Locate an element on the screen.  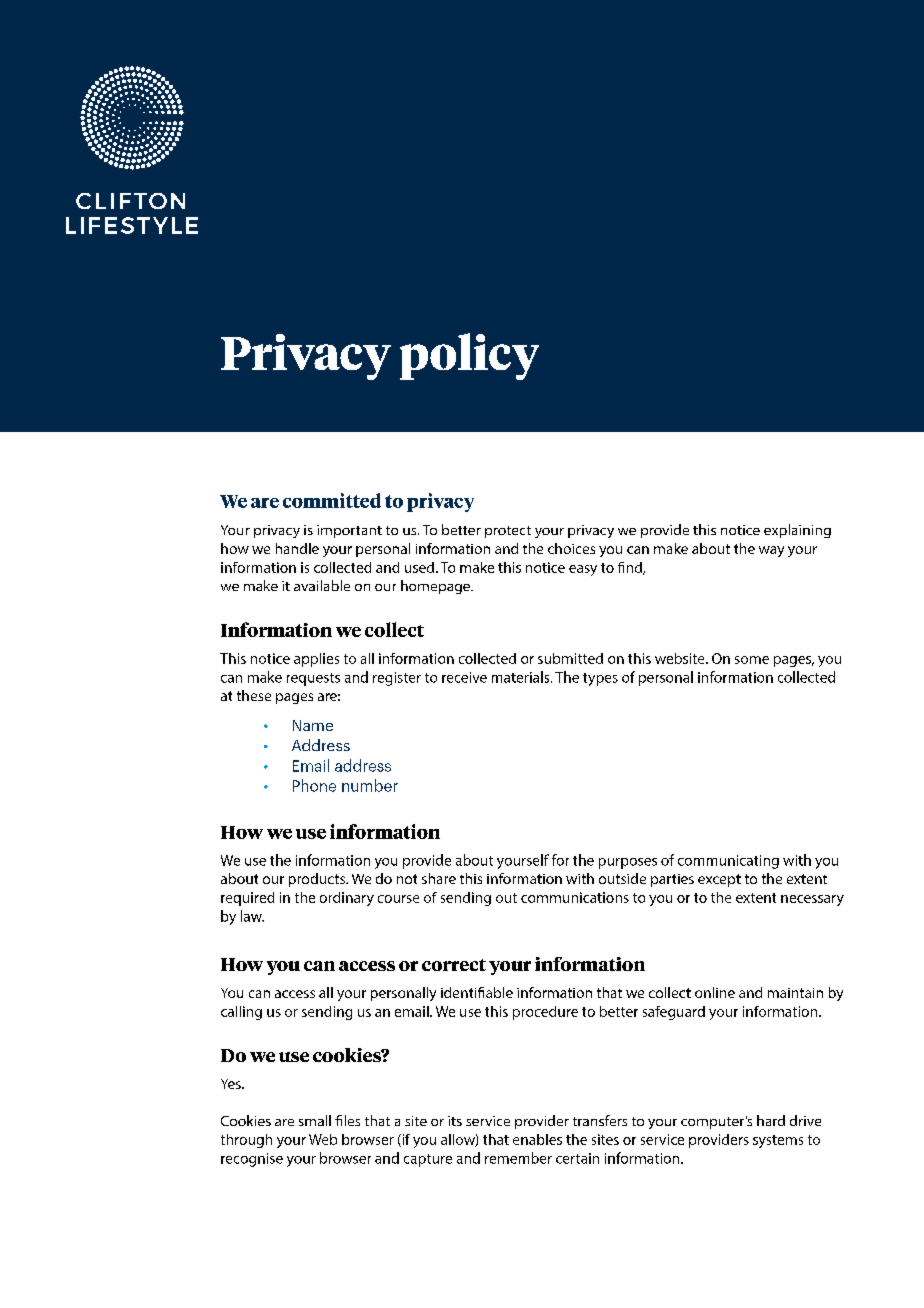
products is located at coordinates (318, 880).
